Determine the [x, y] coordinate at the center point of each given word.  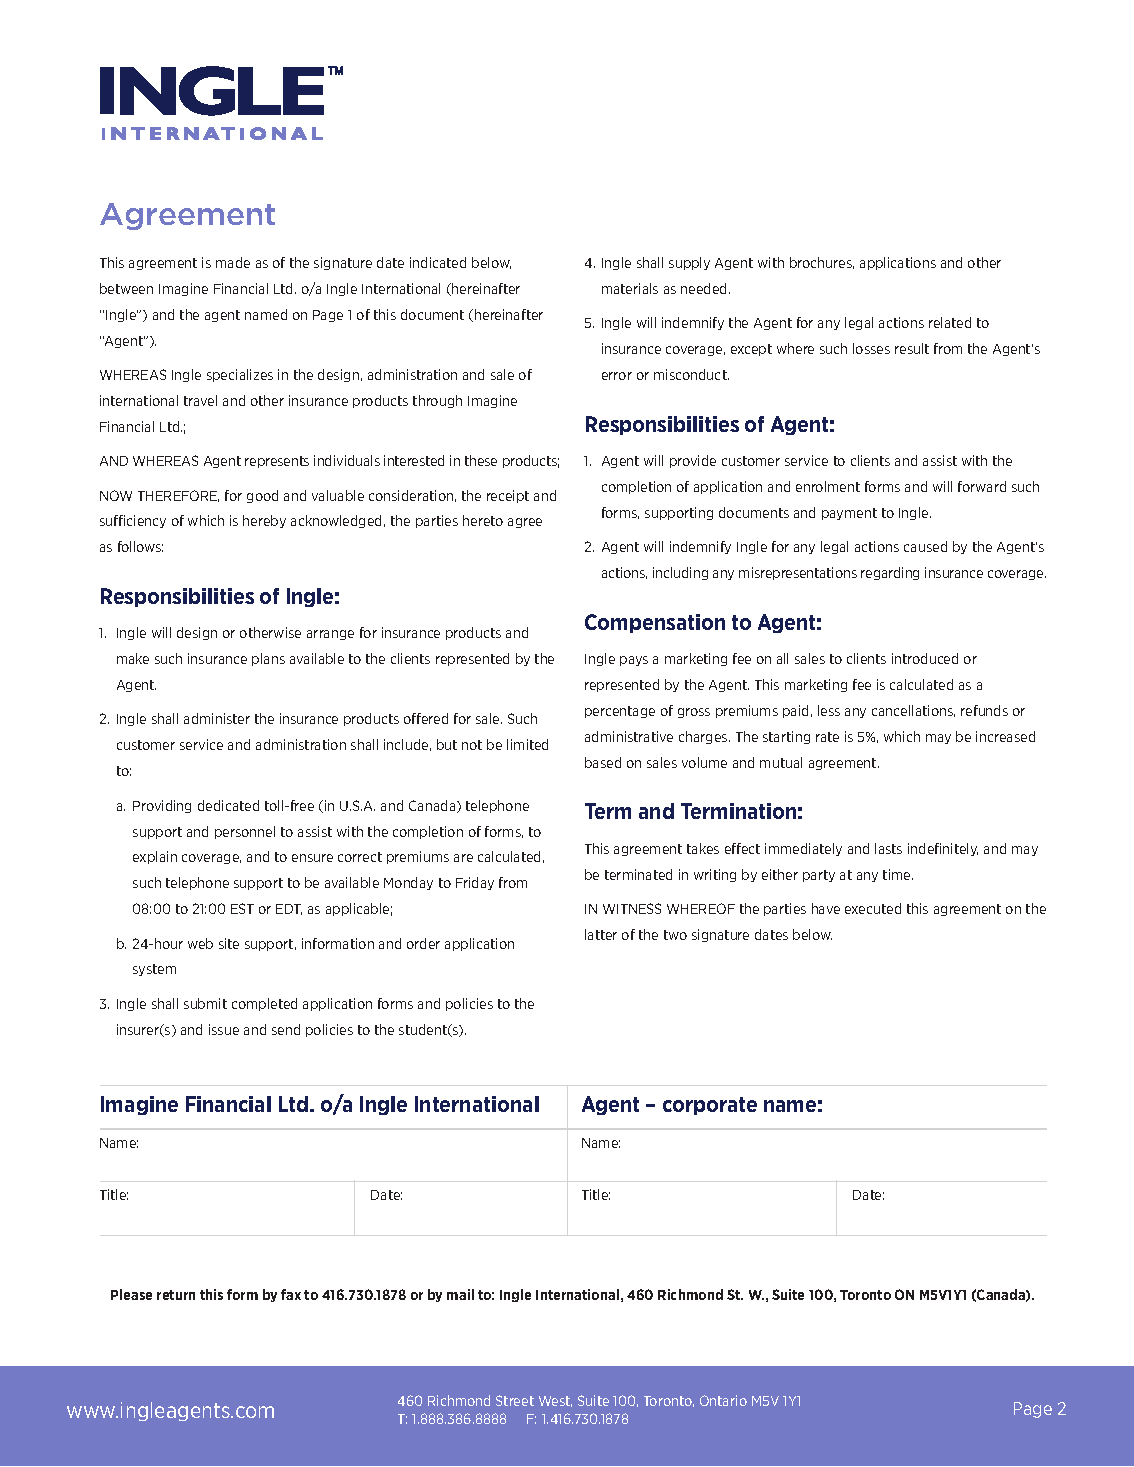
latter [601, 934]
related [950, 322]
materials [630, 288]
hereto [483, 520]
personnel [245, 832]
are [463, 858]
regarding [890, 573]
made [233, 262]
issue [224, 1029]
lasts [888, 848]
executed [873, 908]
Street [515, 1400]
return [176, 1295]
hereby [264, 521]
